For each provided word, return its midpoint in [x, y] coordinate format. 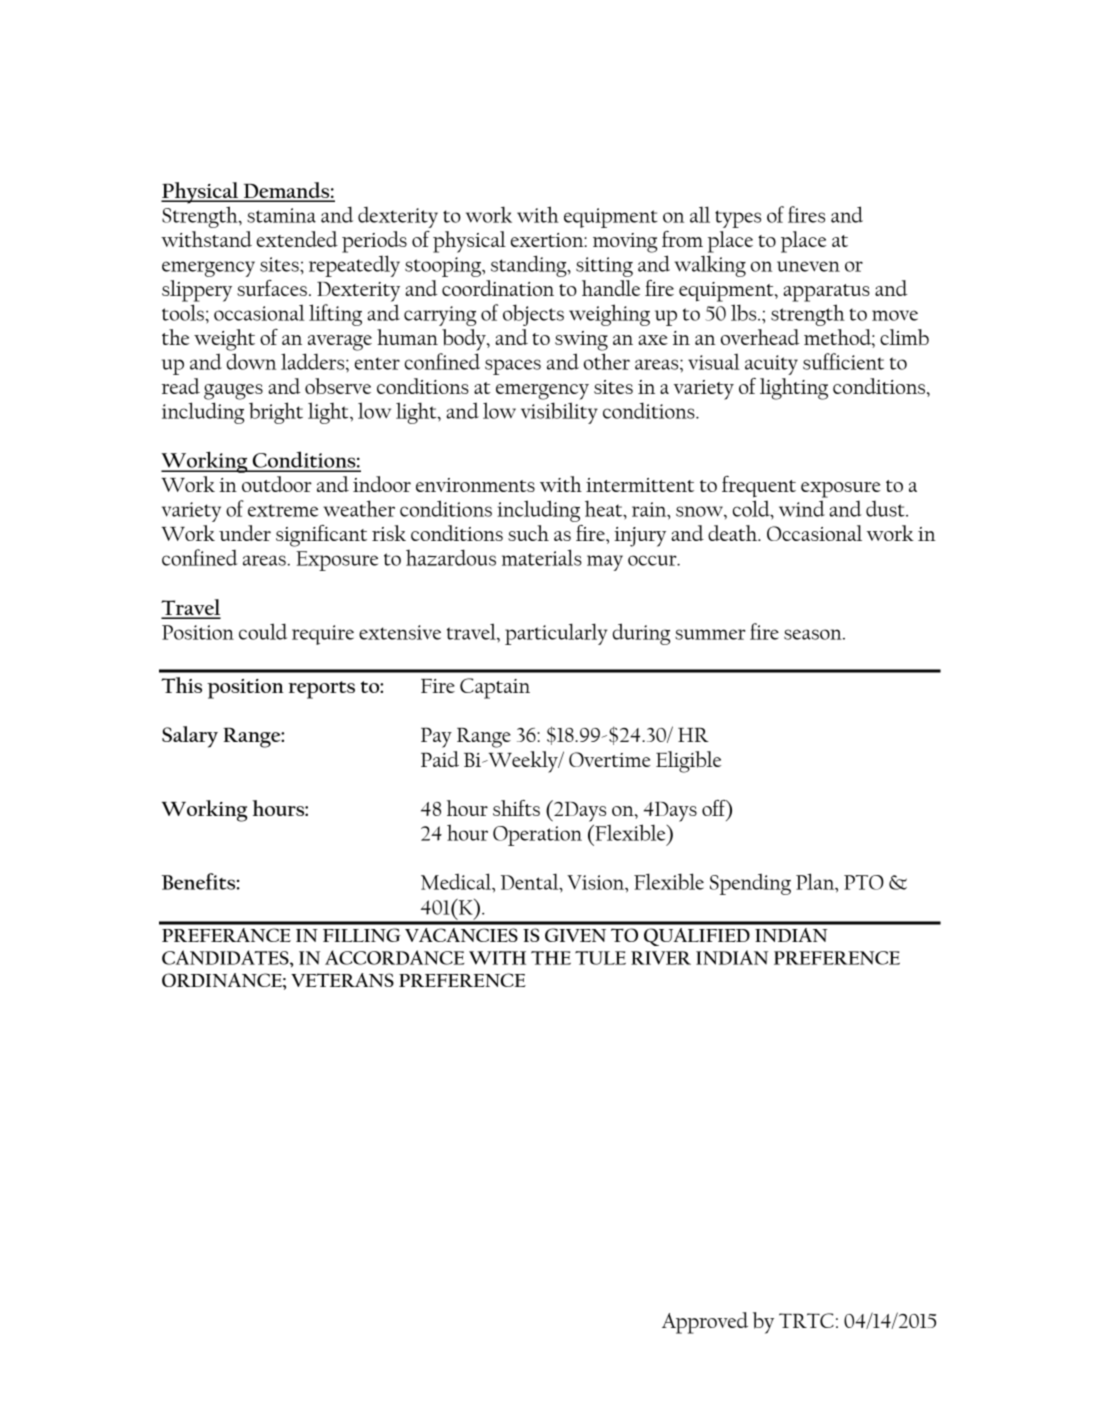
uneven [808, 266]
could [263, 631]
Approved [705, 1323]
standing [530, 266]
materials [542, 557]
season [814, 634]
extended [297, 239]
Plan [816, 882]
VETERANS [342, 980]
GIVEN [575, 935]
